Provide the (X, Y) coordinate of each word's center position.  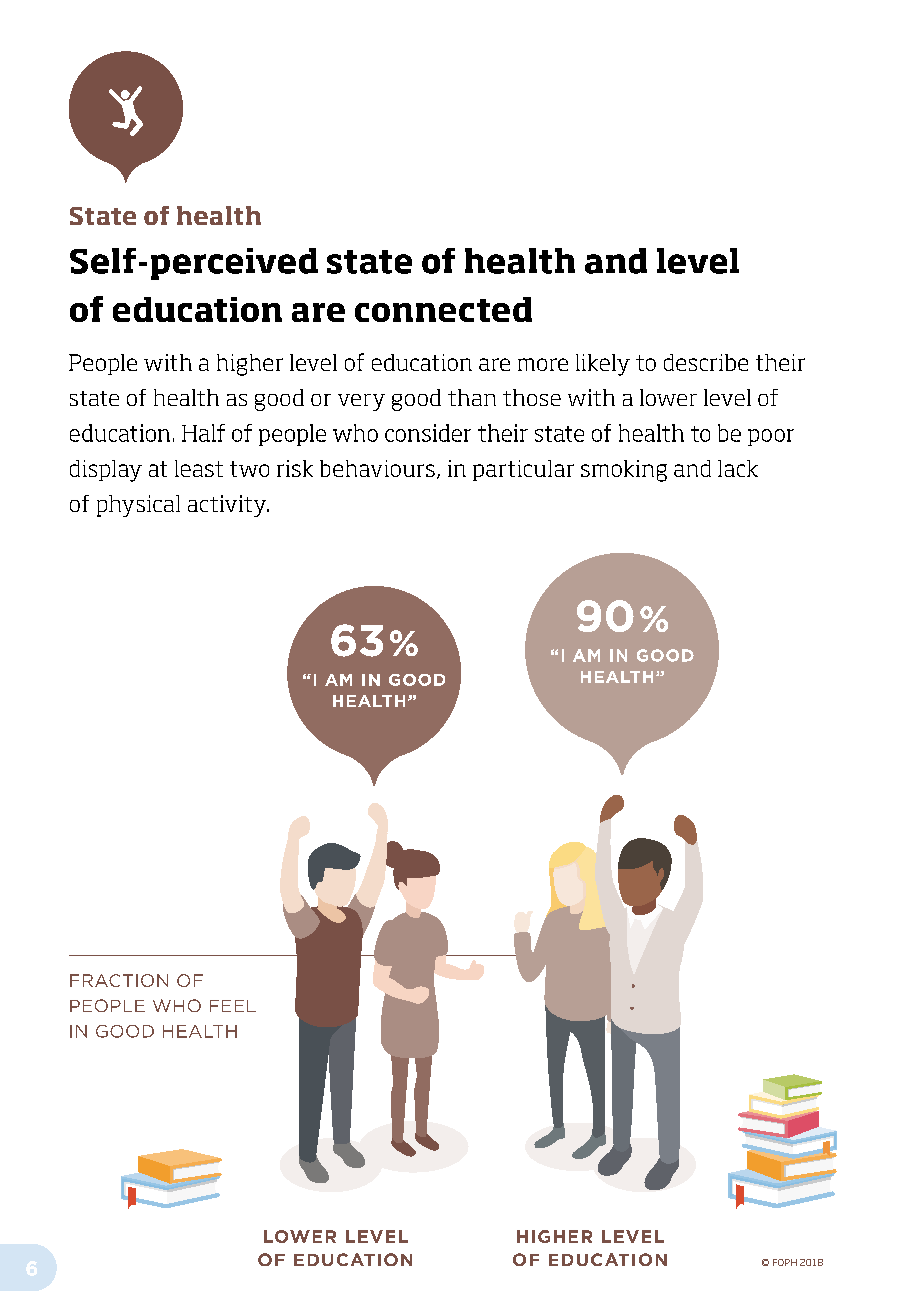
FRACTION (119, 980)
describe (706, 362)
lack (738, 468)
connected (443, 309)
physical (138, 506)
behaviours (377, 468)
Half (203, 433)
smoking (624, 471)
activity (228, 506)
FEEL (233, 1006)
